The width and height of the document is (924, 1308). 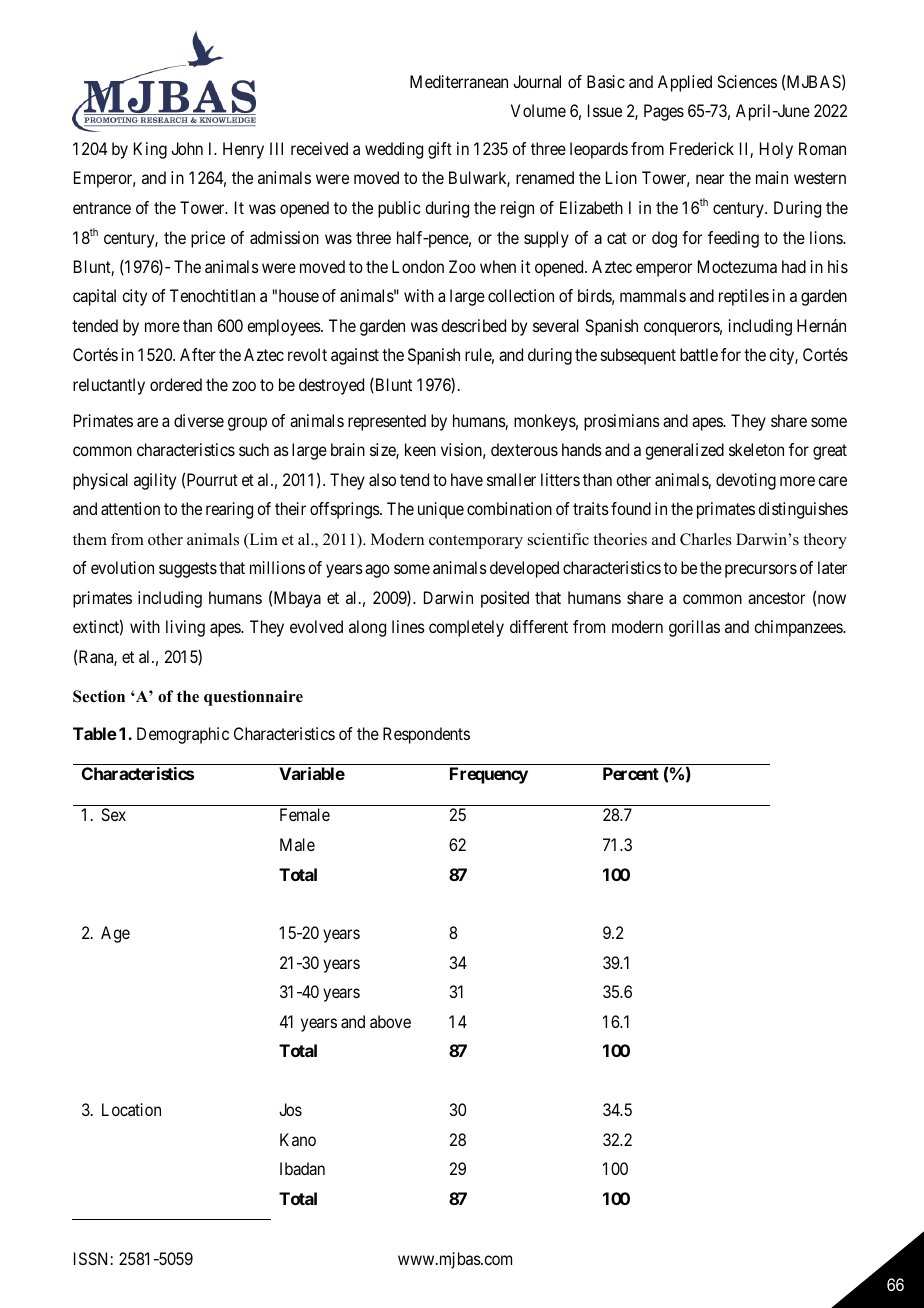 What do you see at coordinates (187, 148) in the document?
I see `John` at bounding box center [187, 148].
